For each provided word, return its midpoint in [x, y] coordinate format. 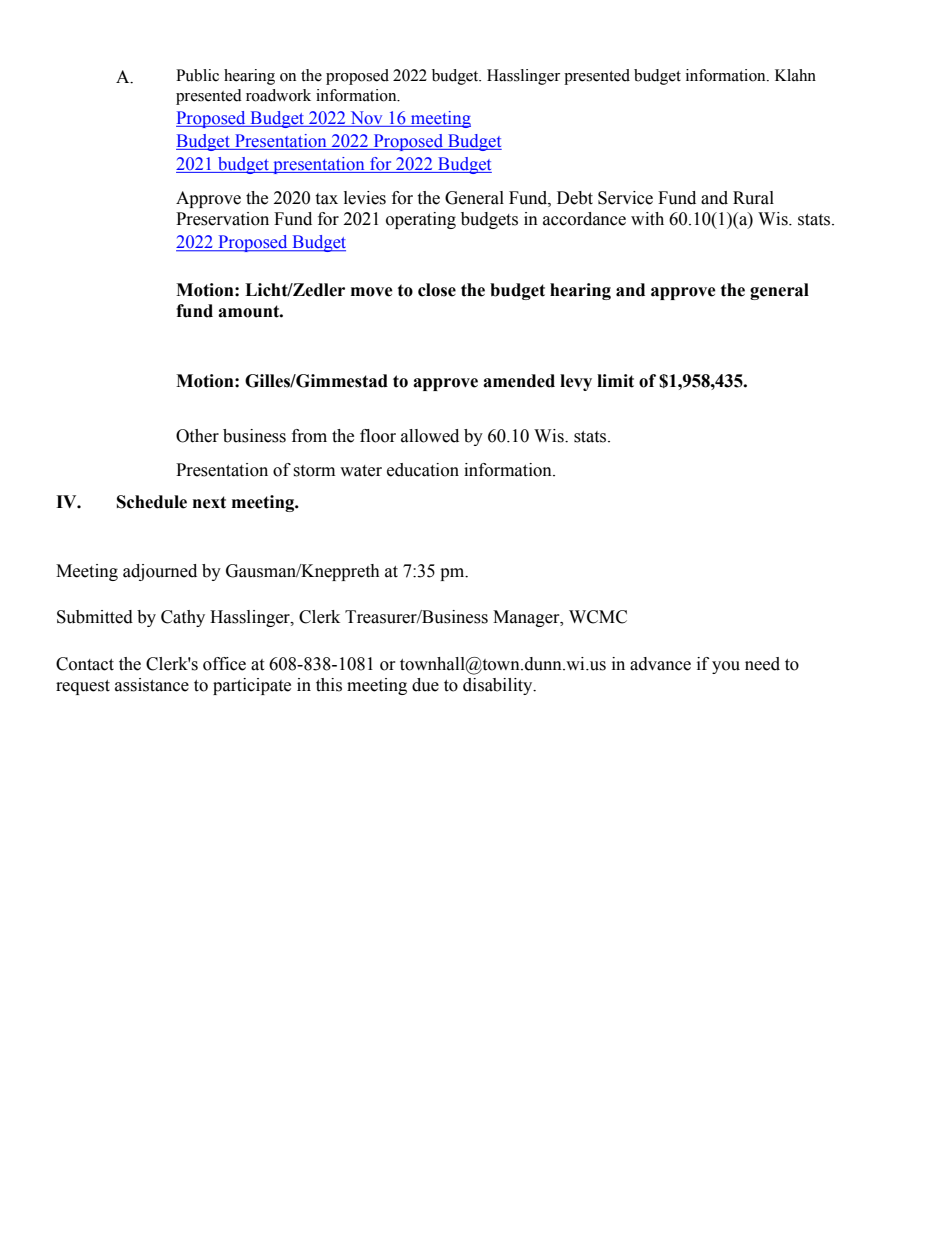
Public [197, 75]
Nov [366, 118]
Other [197, 436]
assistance [152, 685]
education [423, 470]
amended [519, 381]
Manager [527, 618]
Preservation [222, 219]
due [425, 685]
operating [421, 220]
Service [625, 198]
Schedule [152, 502]
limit [615, 381]
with [647, 219]
